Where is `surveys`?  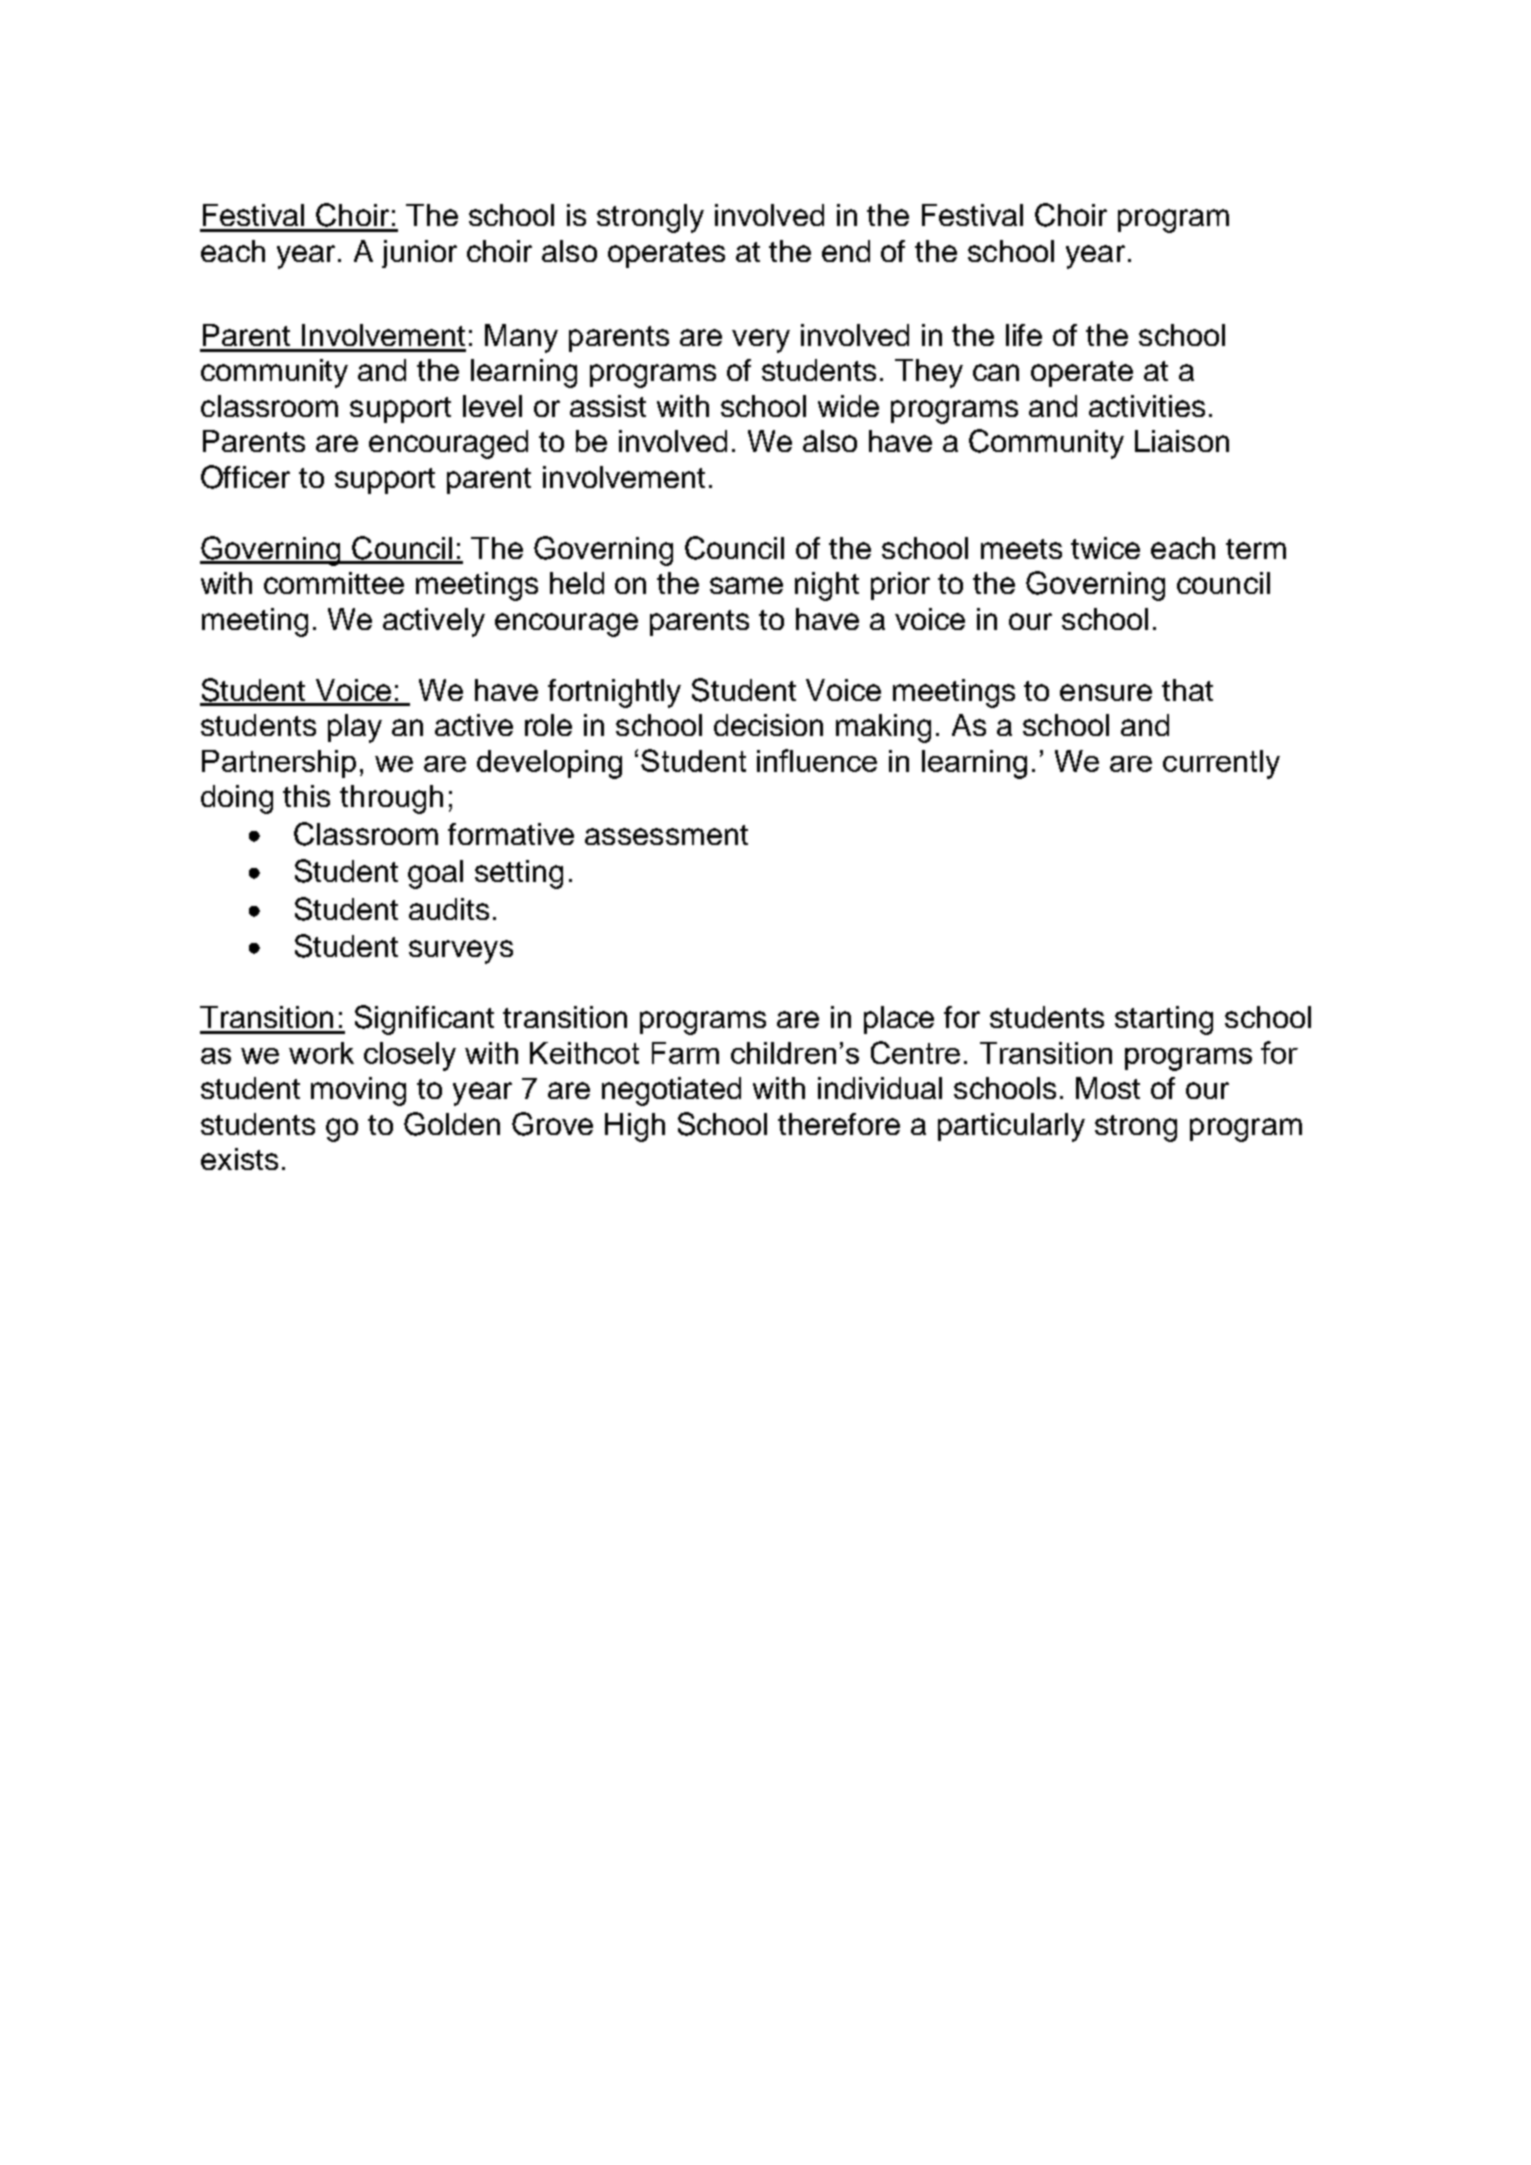
surveys is located at coordinates (461, 952).
